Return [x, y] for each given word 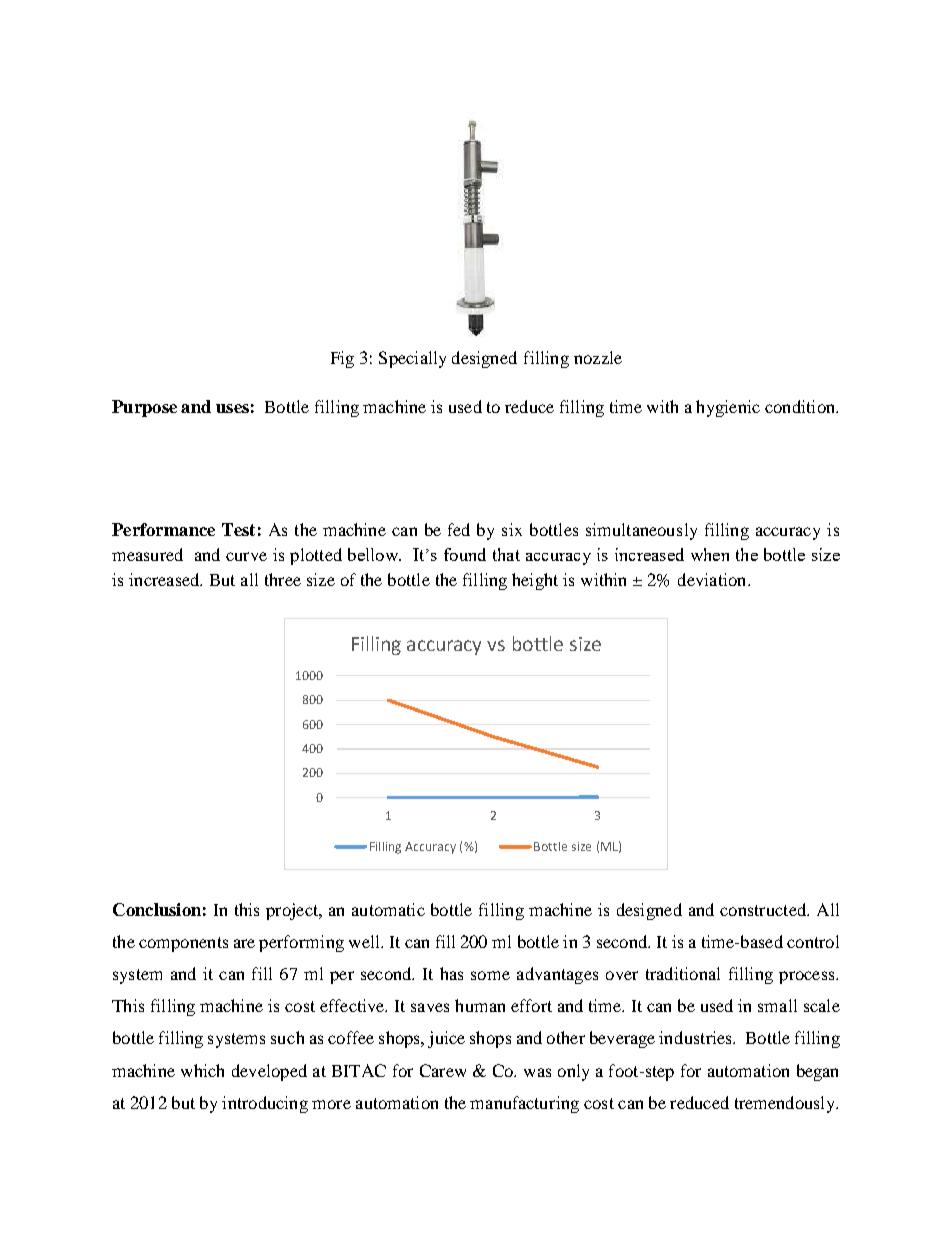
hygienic [728, 408]
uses [232, 408]
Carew [443, 1070]
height [535, 581]
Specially [412, 359]
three [283, 579]
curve [246, 556]
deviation [713, 579]
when [710, 554]
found [465, 554]
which [202, 1070]
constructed [764, 909]
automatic [388, 909]
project [293, 911]
